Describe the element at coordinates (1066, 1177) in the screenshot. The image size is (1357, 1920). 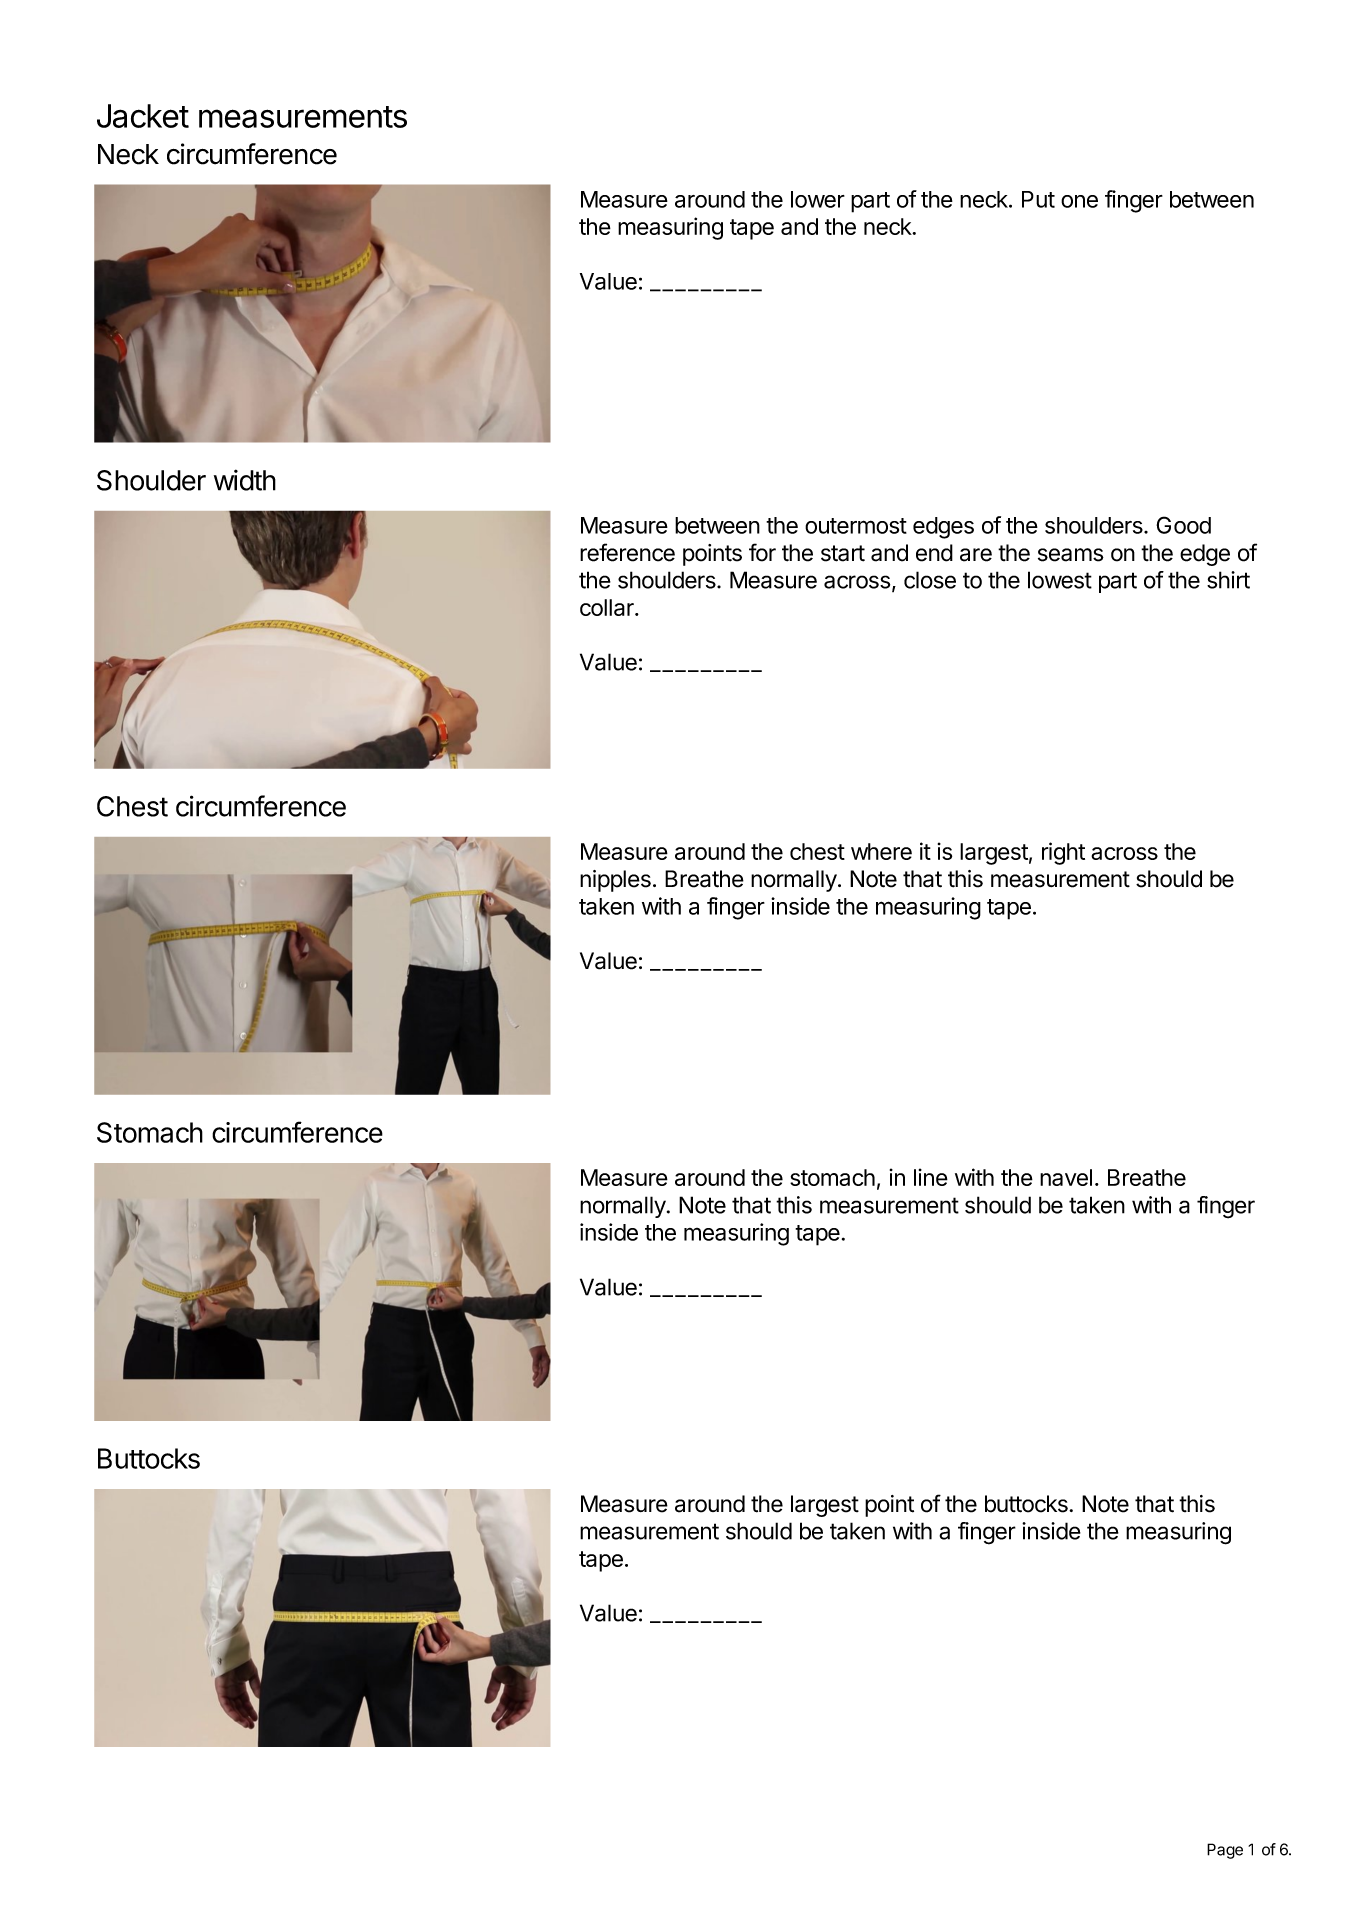
I see `navel` at that location.
